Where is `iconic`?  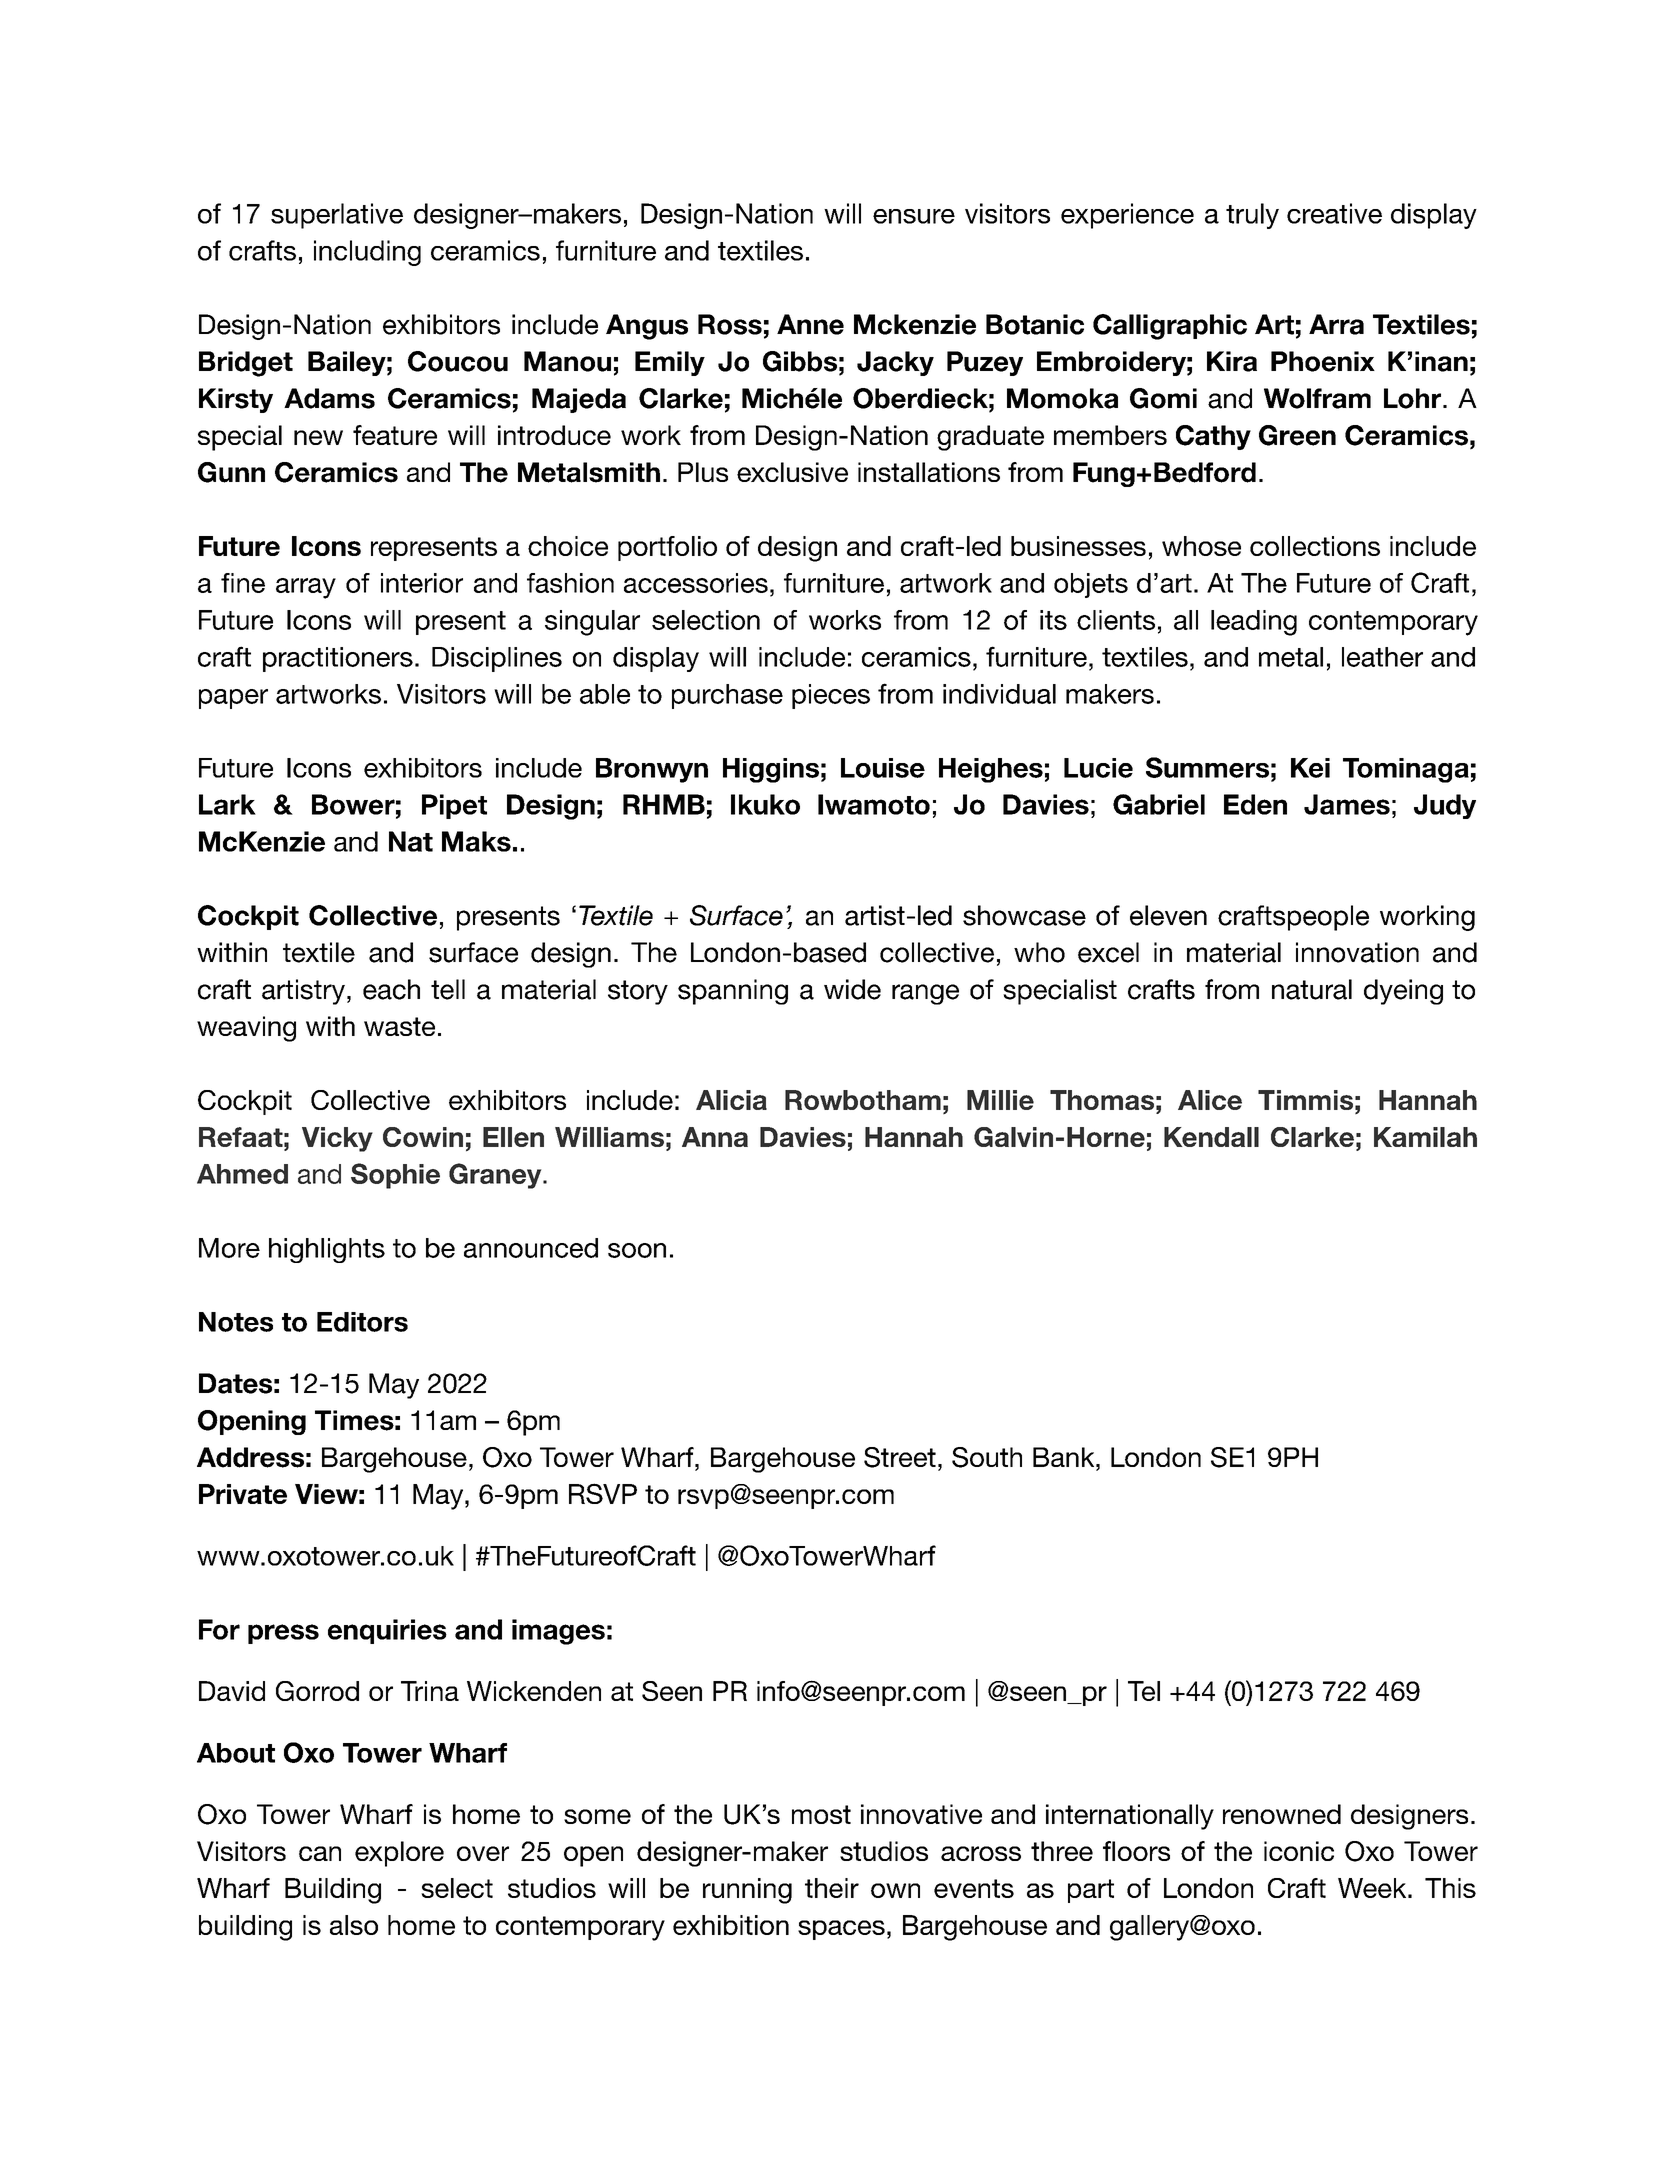 iconic is located at coordinates (1299, 1851).
